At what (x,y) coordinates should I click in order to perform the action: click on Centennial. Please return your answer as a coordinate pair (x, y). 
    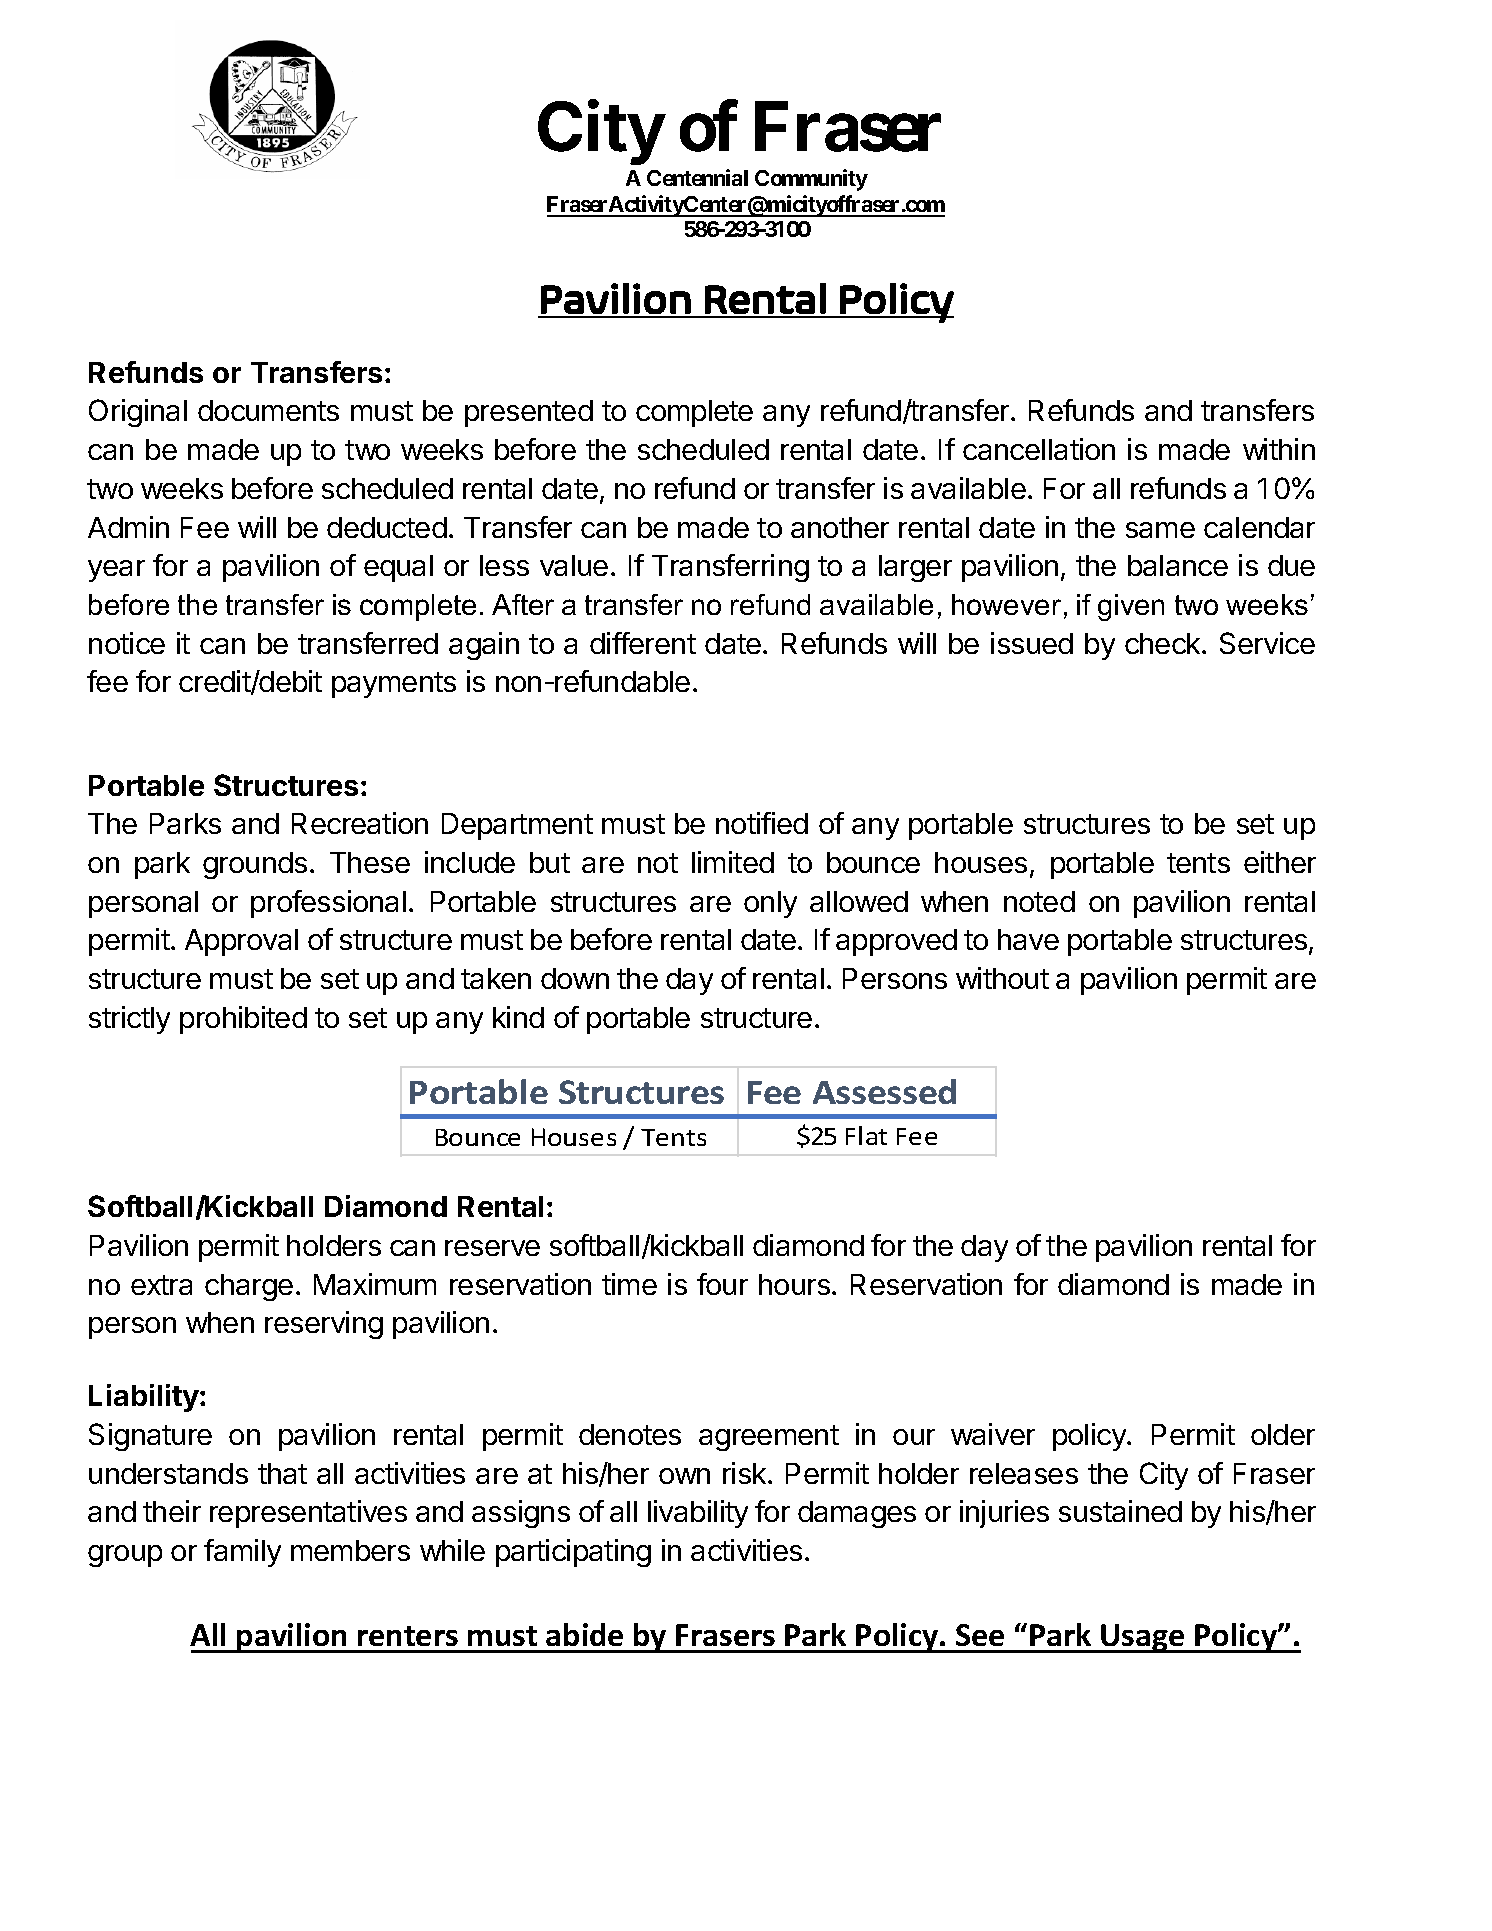
    Looking at the image, I should click on (697, 177).
